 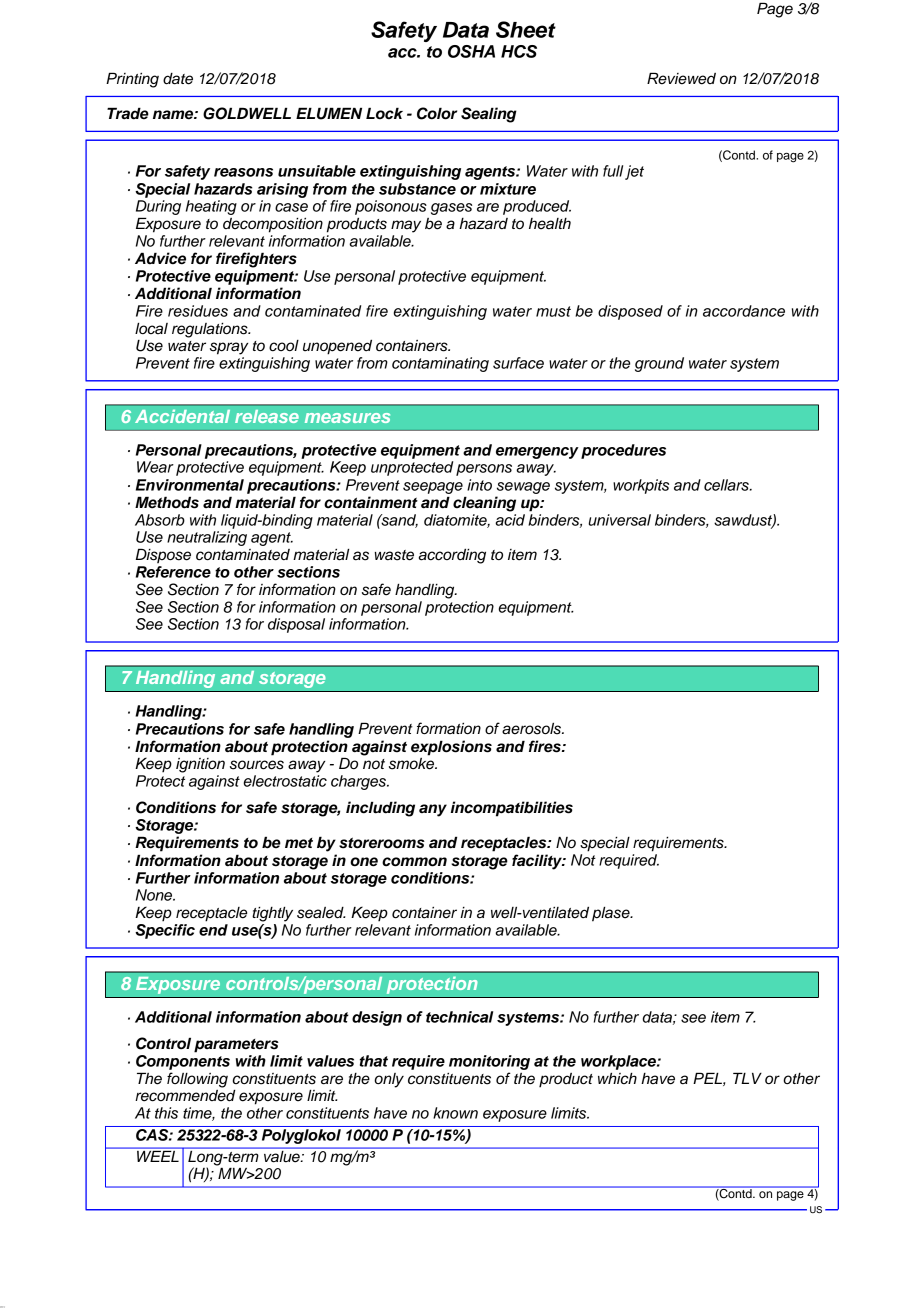 I want to click on Specific, so click(x=165, y=931).
